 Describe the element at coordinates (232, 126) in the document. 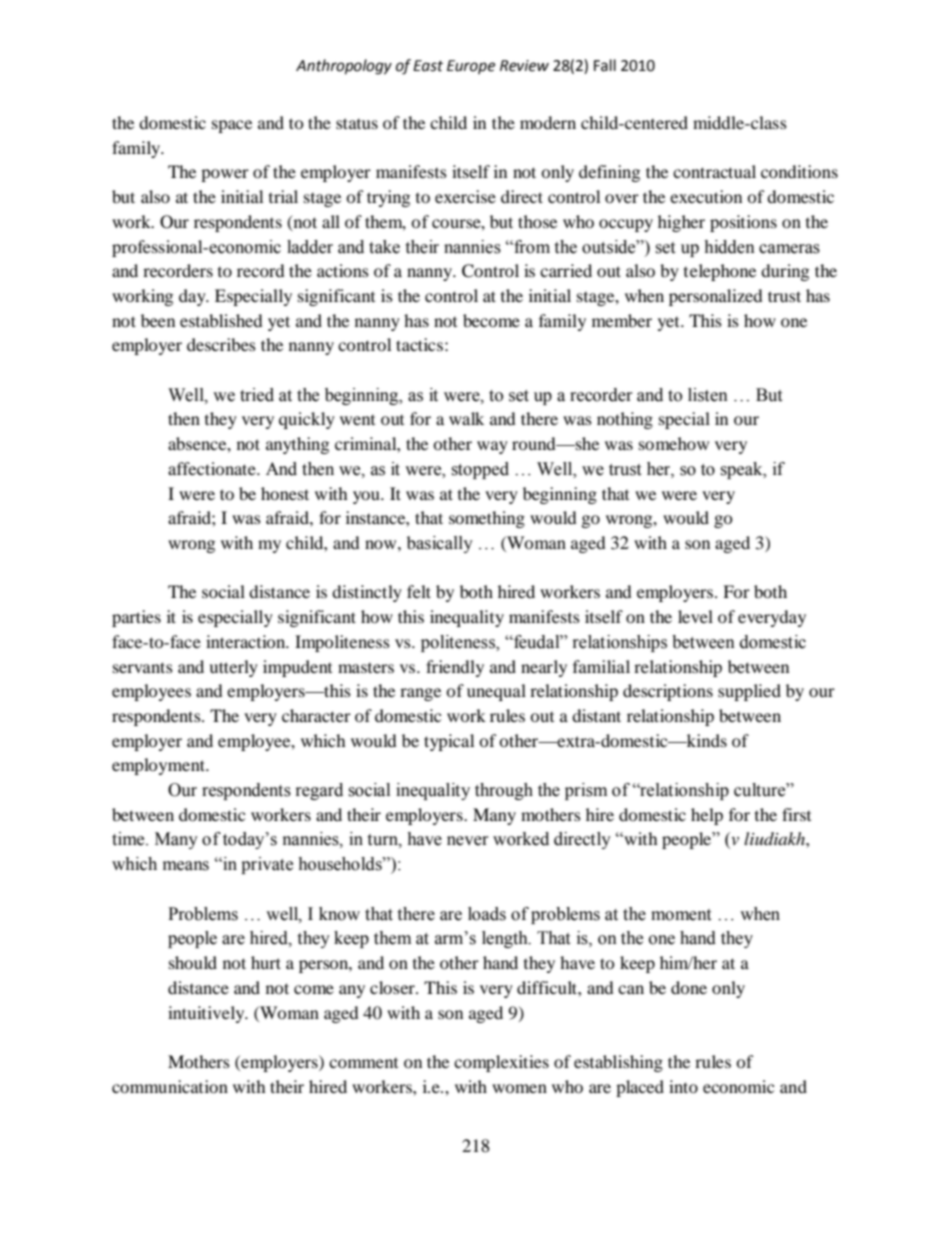

I see `space` at that location.
